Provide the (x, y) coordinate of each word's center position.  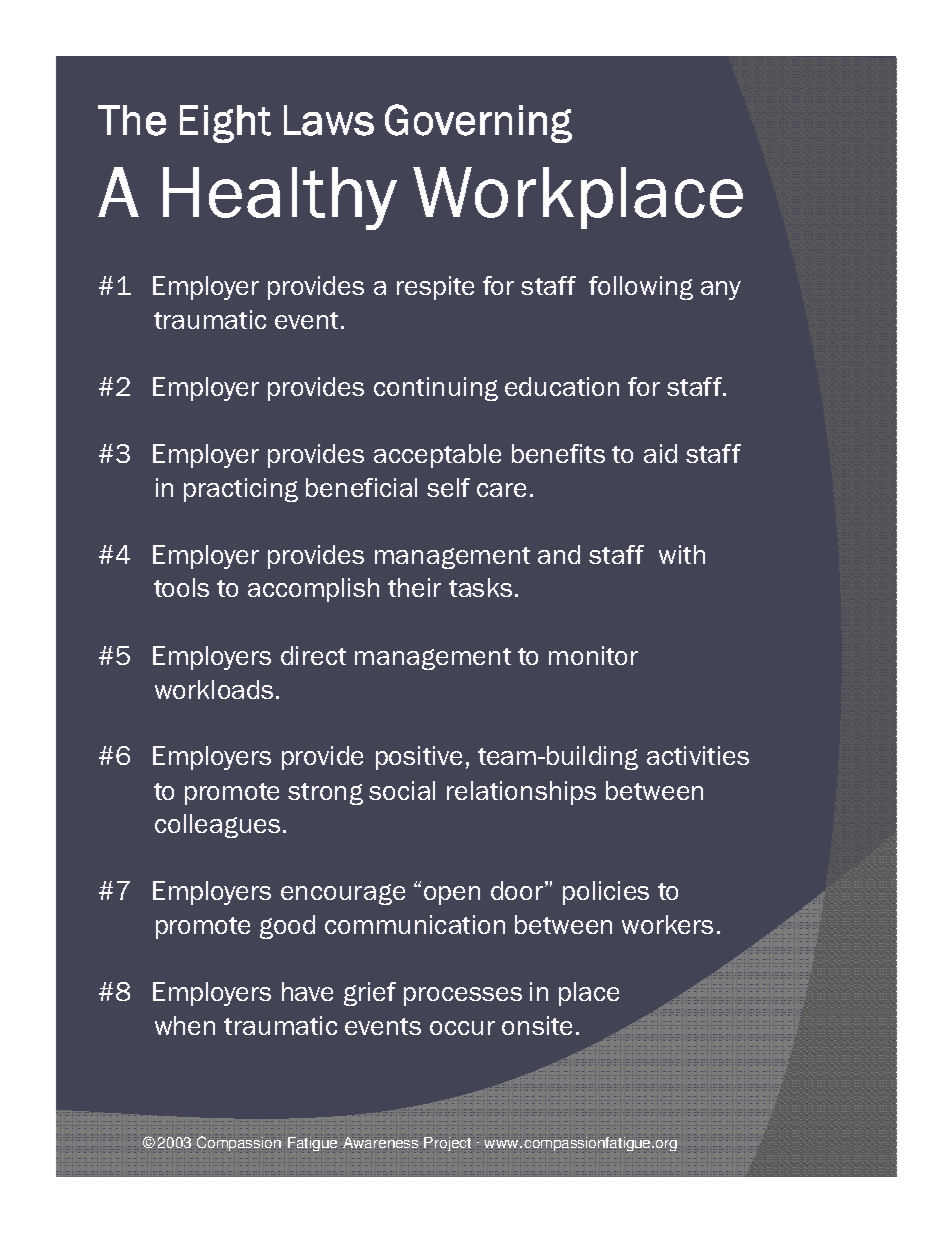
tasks (480, 587)
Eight (225, 124)
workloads (214, 689)
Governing (478, 123)
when (185, 1025)
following (641, 288)
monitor (593, 655)
